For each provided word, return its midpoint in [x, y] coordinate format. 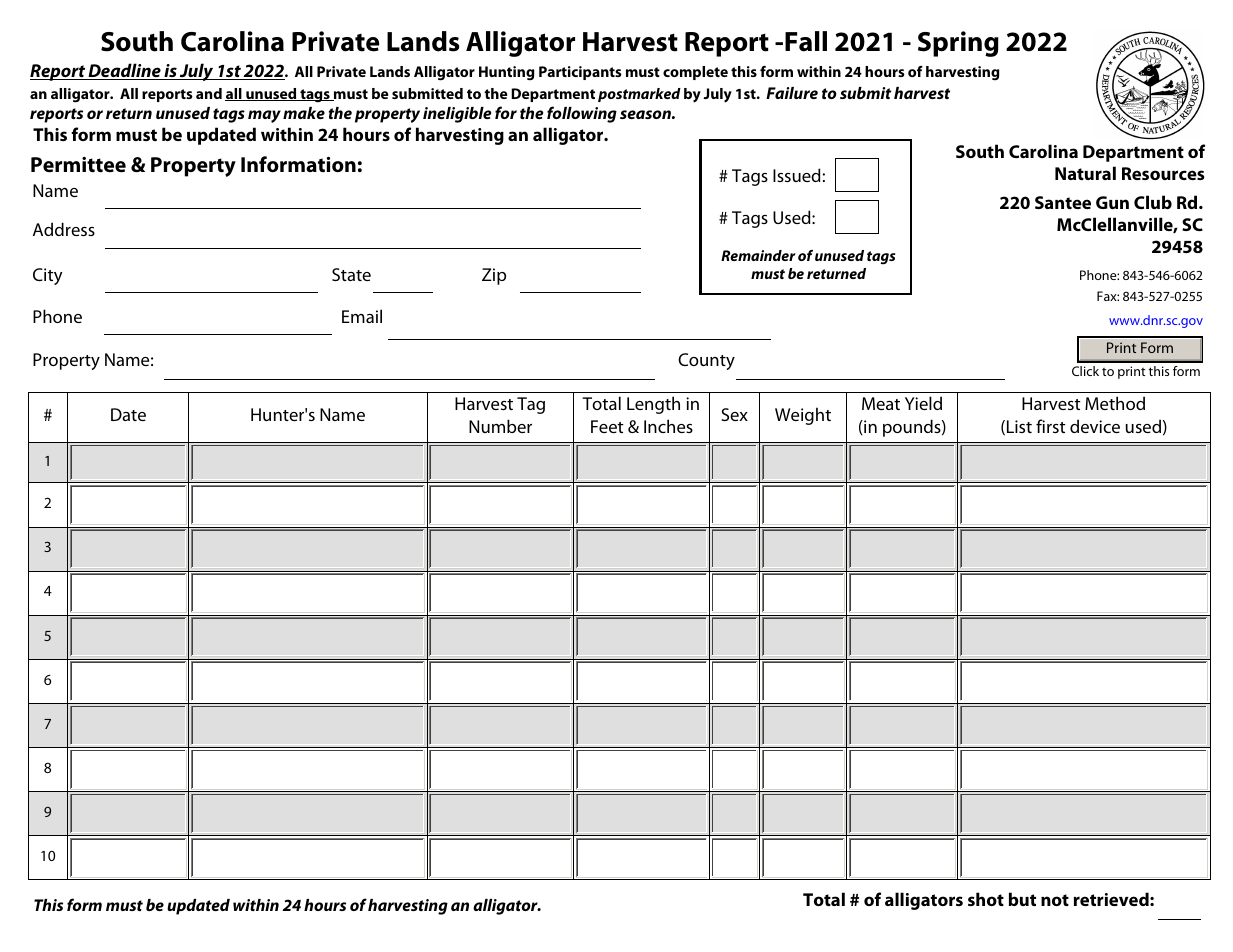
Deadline [124, 71]
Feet [607, 426]
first [1051, 426]
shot [986, 899]
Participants [580, 73]
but [1022, 899]
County [706, 361]
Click [1085, 371]
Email [362, 316]
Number [500, 426]
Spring [958, 44]
